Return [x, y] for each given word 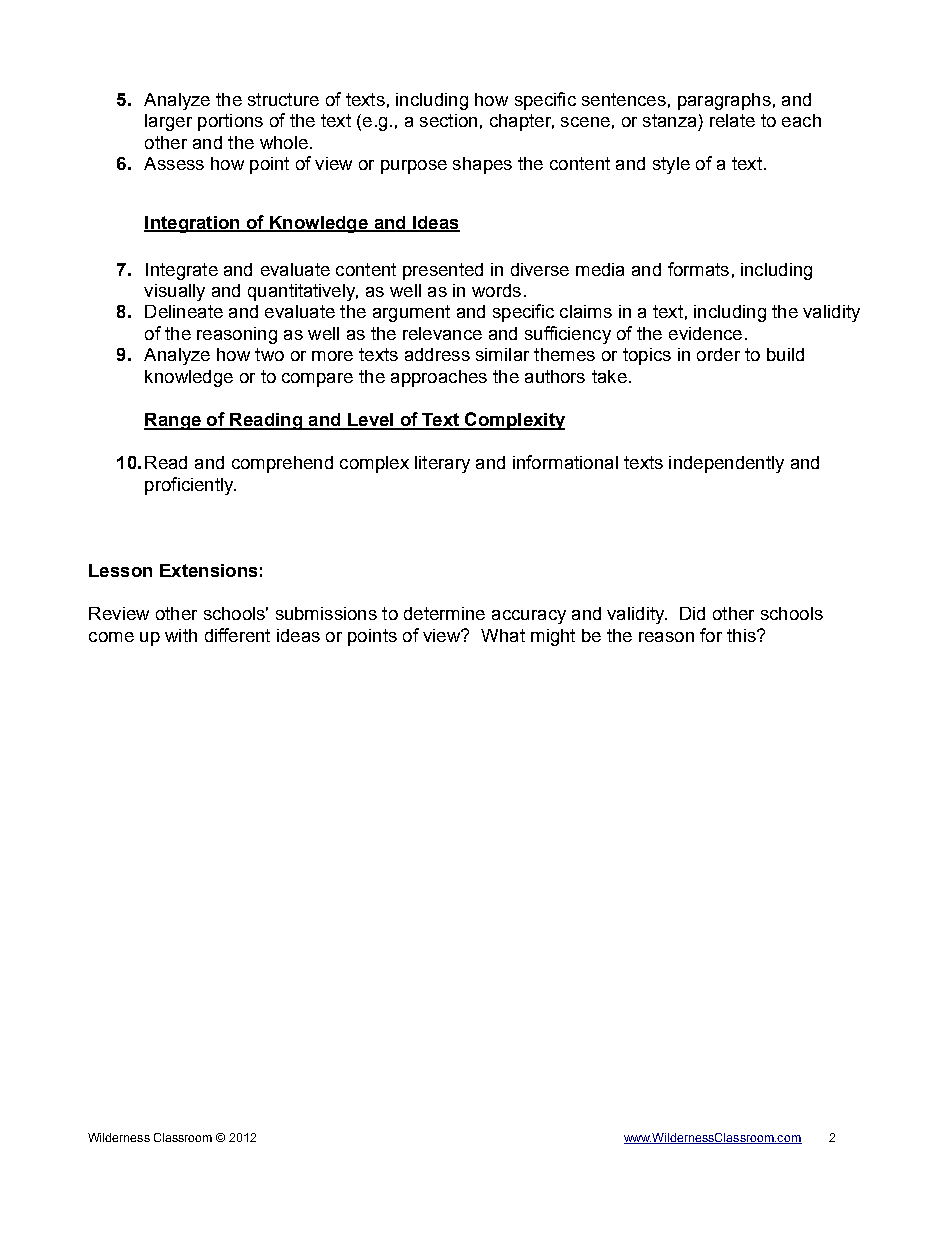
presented [443, 271]
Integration [193, 224]
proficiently [190, 486]
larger [168, 122]
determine [444, 613]
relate [732, 120]
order [718, 354]
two [269, 354]
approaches [439, 378]
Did [692, 613]
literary [442, 464]
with [181, 635]
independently [726, 464]
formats [698, 269]
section [448, 120]
